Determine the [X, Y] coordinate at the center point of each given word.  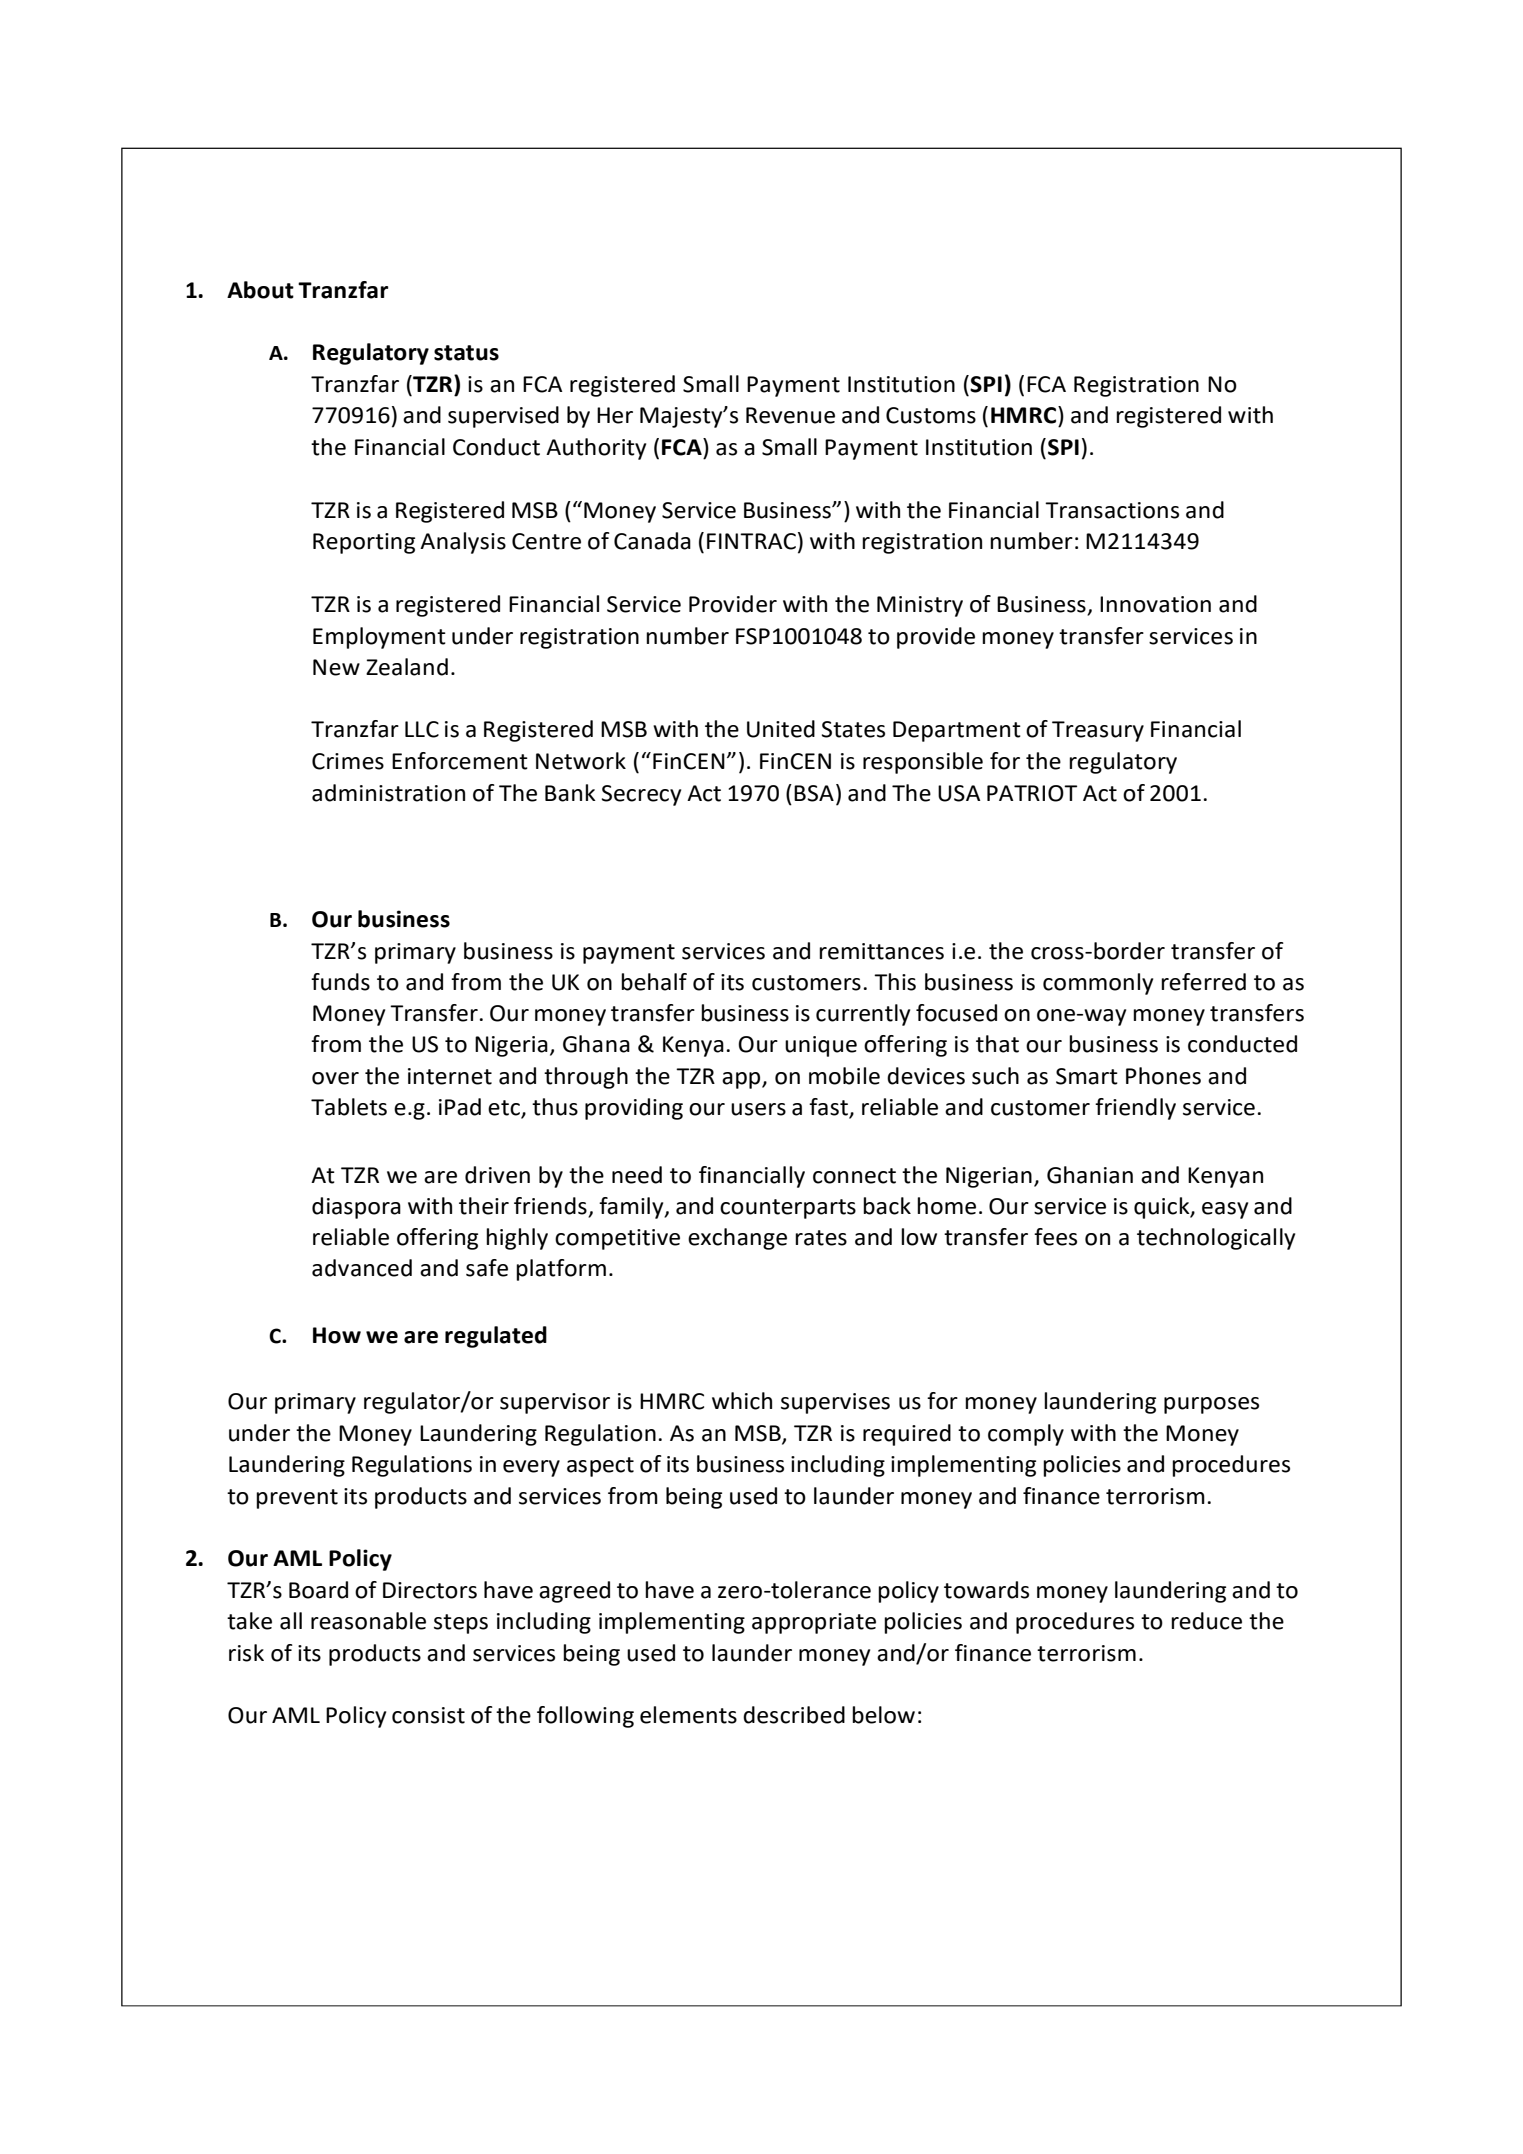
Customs [931, 415]
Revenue [790, 415]
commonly [1098, 984]
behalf [654, 982]
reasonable [368, 1621]
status [466, 353]
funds [340, 982]
